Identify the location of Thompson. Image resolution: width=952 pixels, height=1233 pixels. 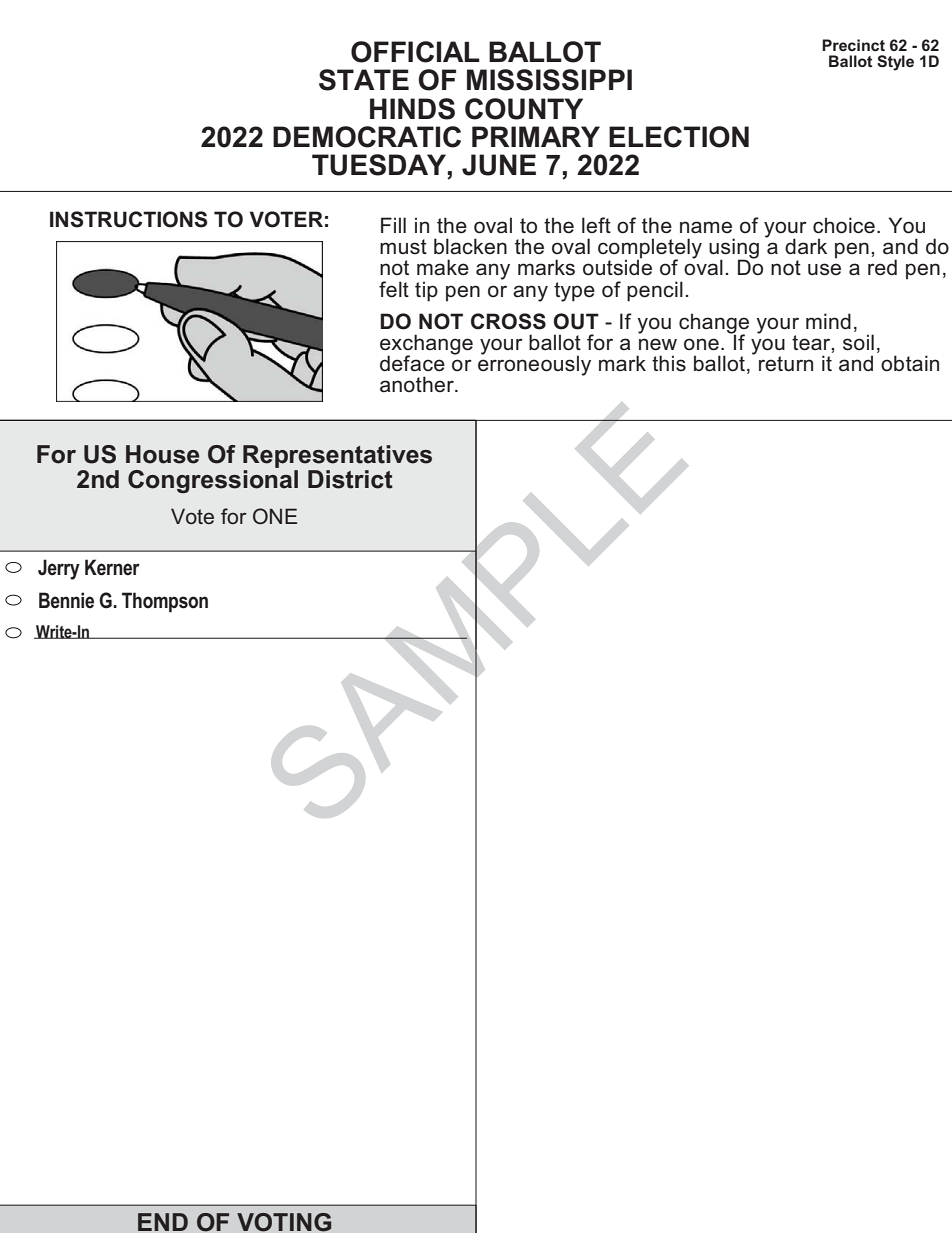
(165, 602).
